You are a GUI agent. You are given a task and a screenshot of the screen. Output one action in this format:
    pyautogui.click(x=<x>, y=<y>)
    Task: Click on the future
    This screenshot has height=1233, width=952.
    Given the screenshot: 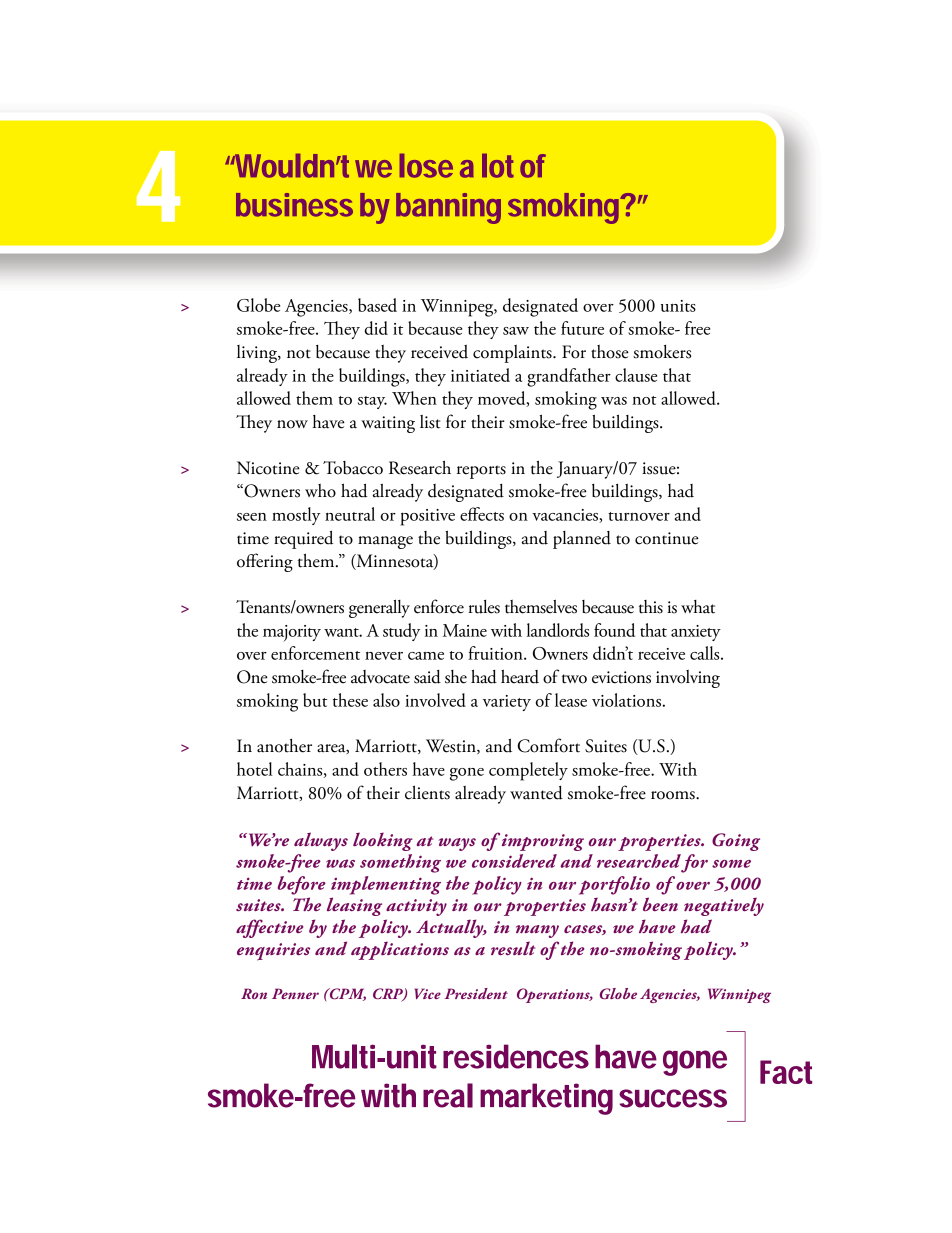 What is the action you would take?
    pyautogui.click(x=582, y=328)
